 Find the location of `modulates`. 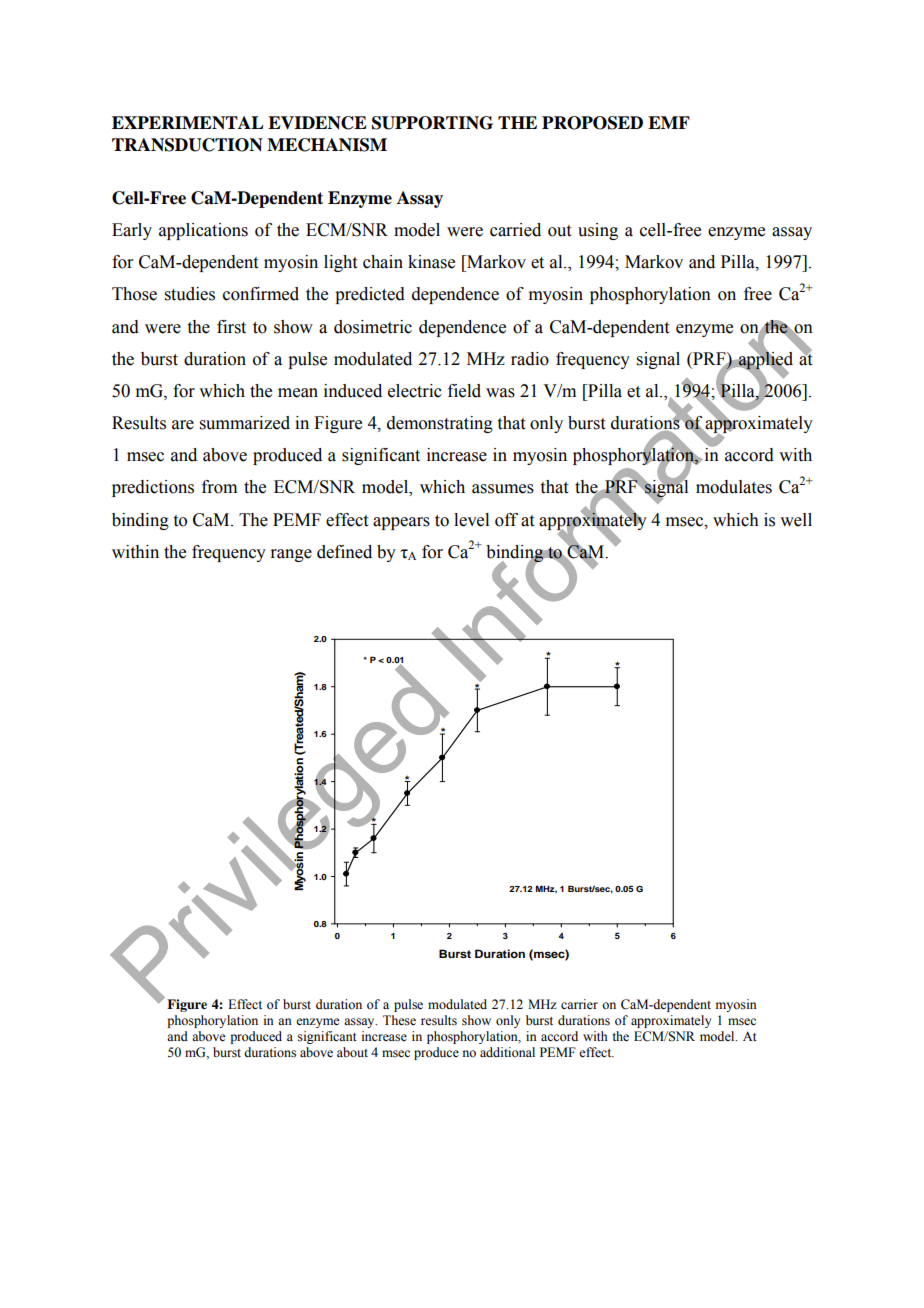

modulates is located at coordinates (734, 487).
